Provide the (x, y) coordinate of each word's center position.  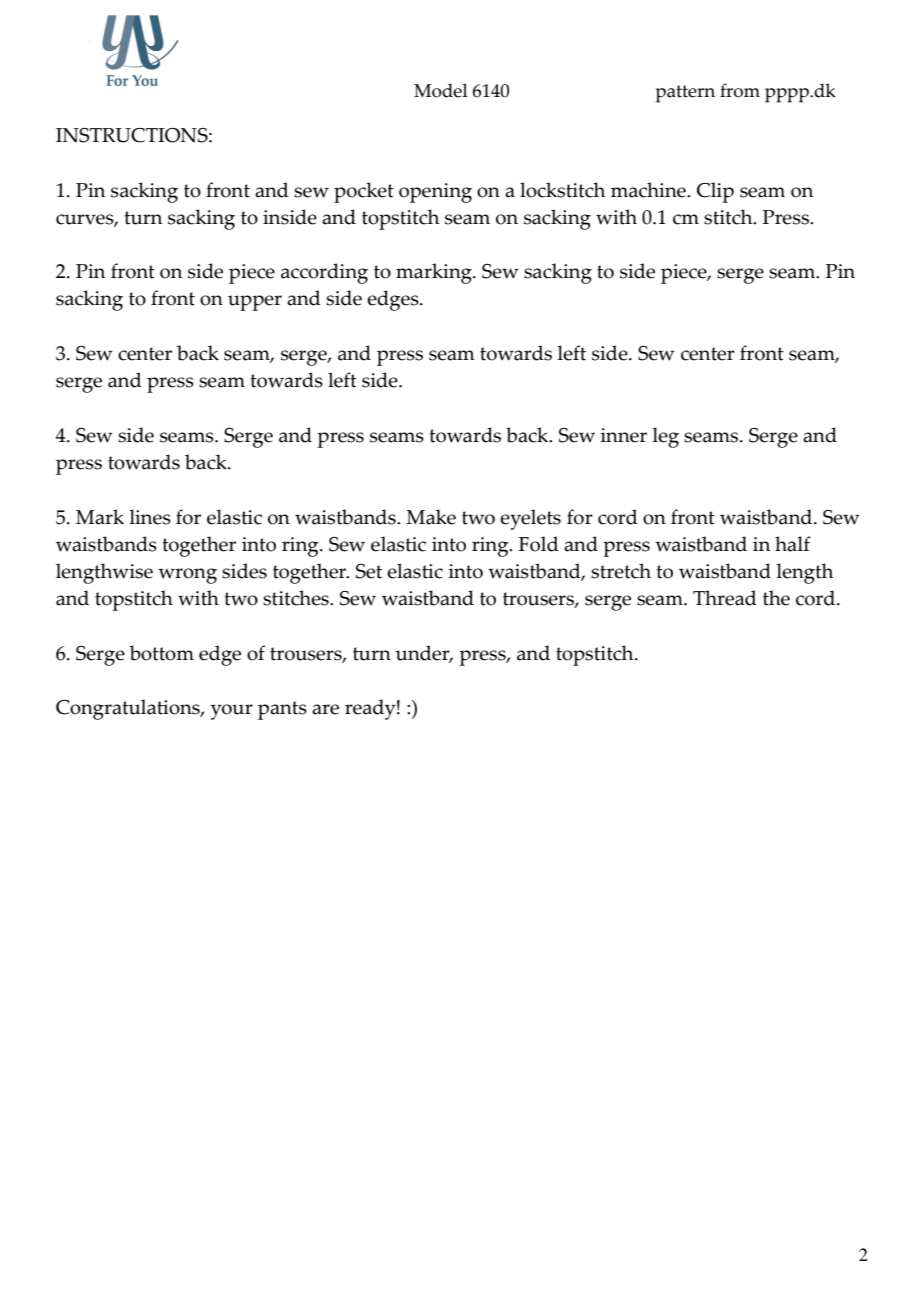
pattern (685, 94)
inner (623, 435)
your (232, 712)
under (424, 654)
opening (435, 193)
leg (665, 437)
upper (255, 303)
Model (441, 90)
